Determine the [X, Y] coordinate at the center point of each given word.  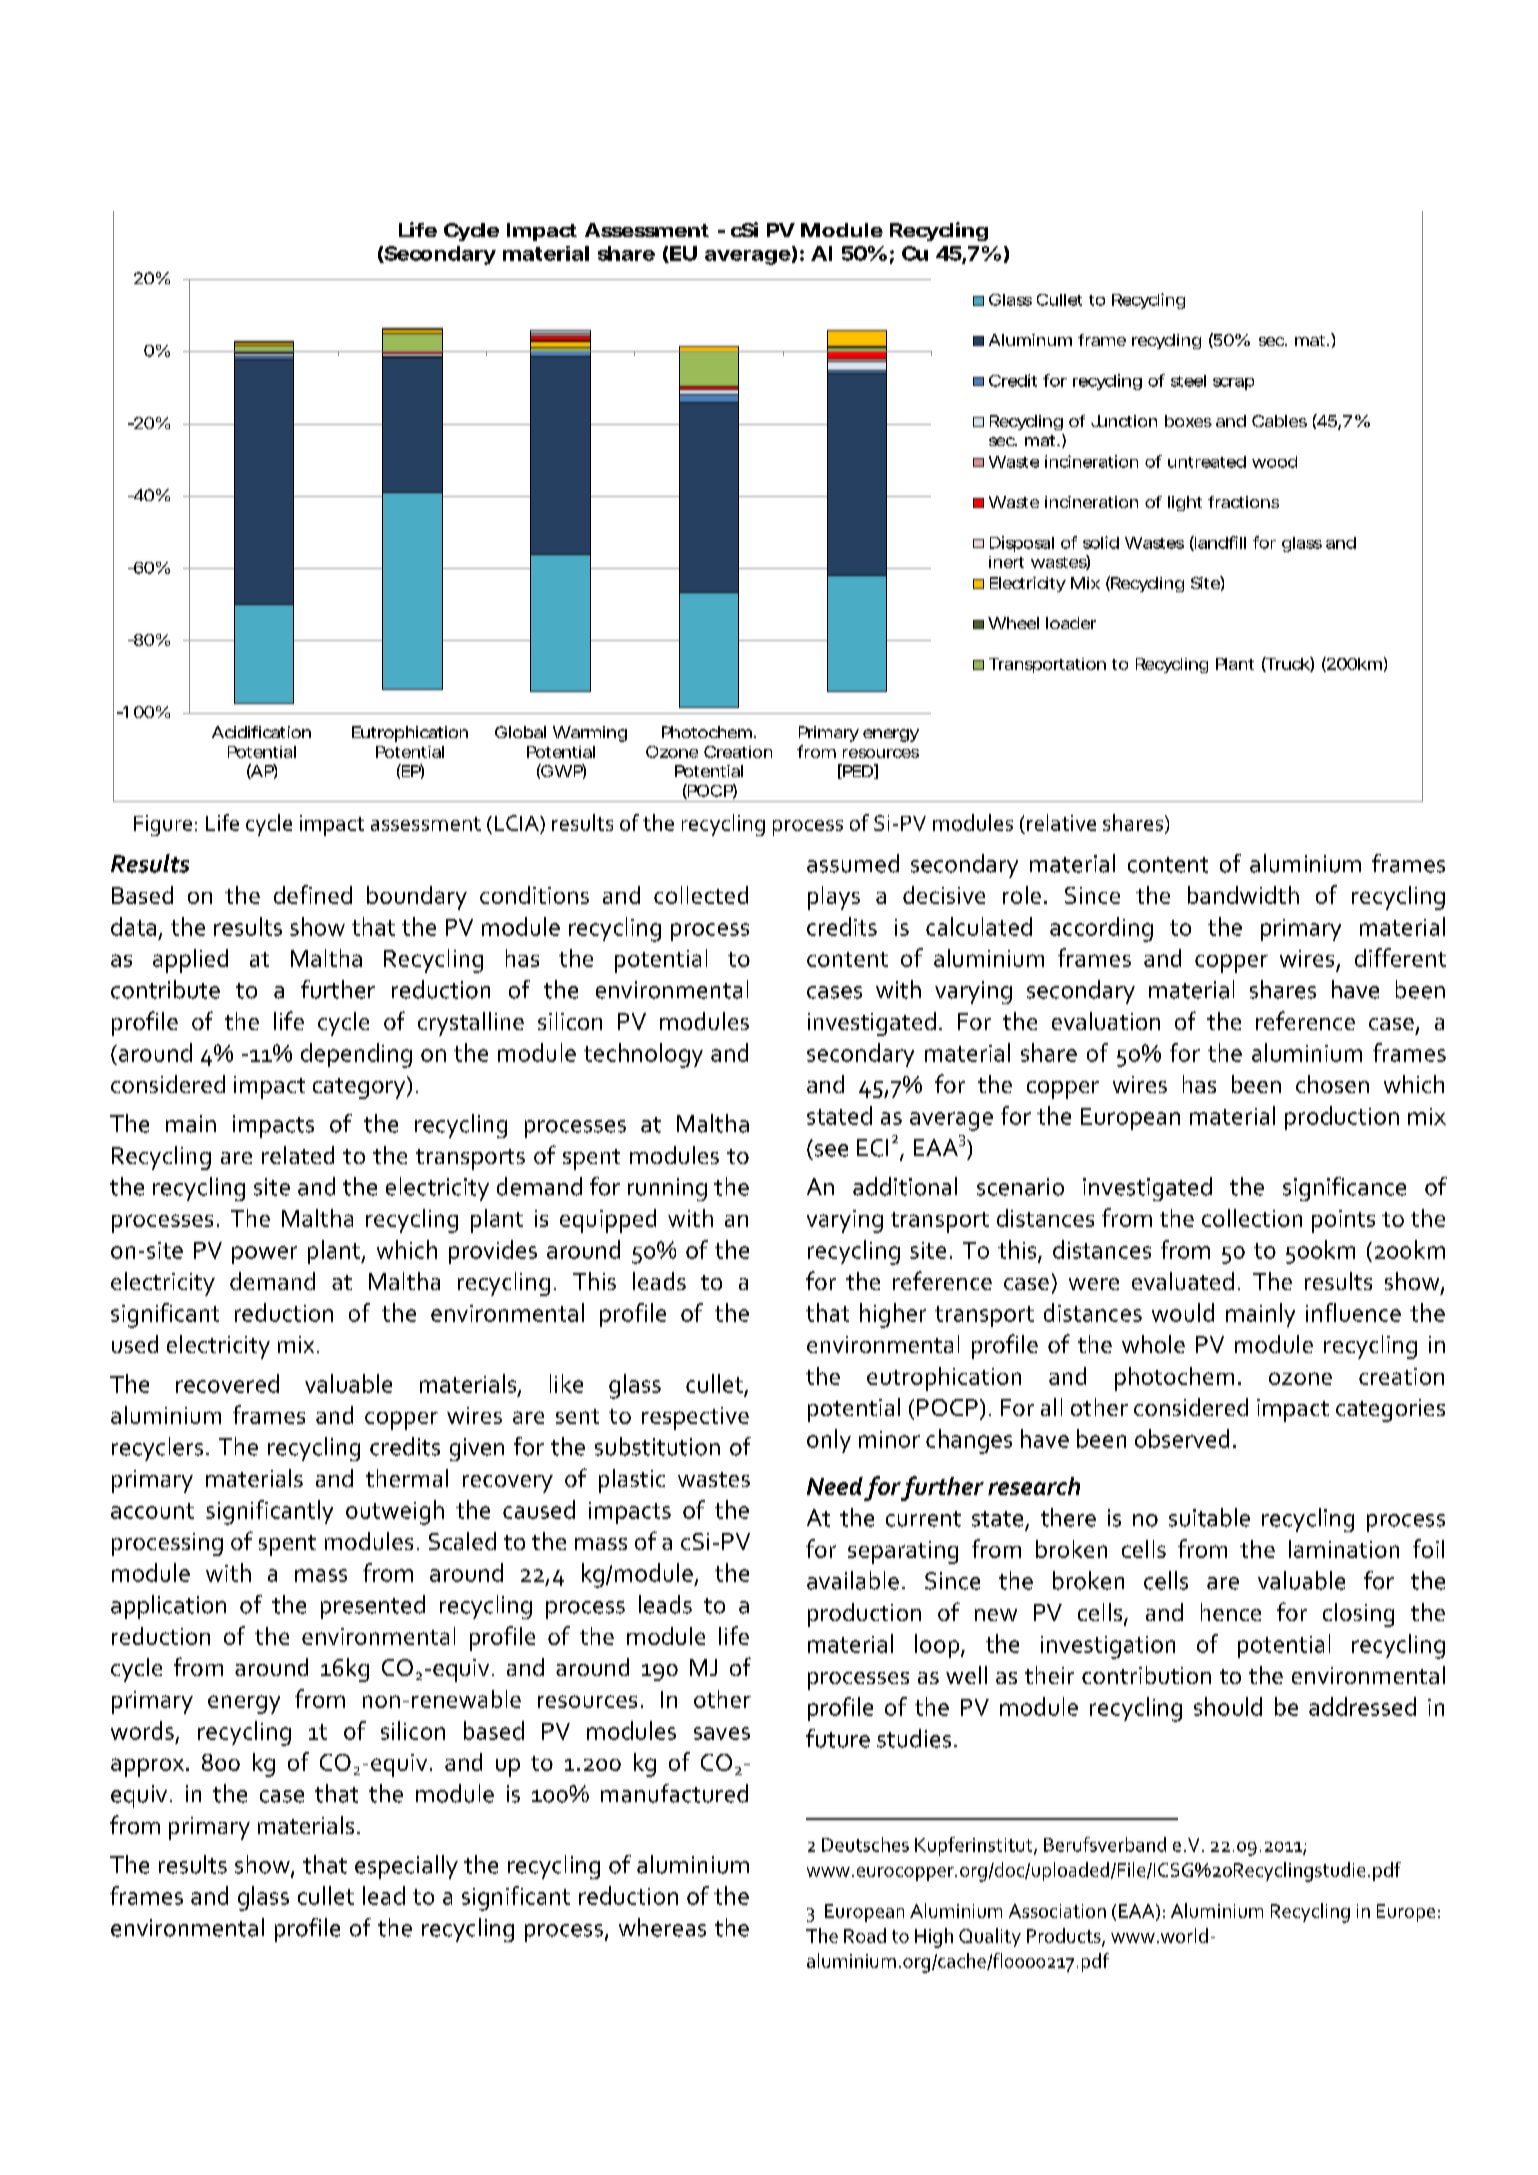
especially [406, 1867]
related [298, 1155]
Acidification [261, 732]
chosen [1332, 1084]
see [831, 1150]
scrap [1233, 384]
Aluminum [1030, 340]
